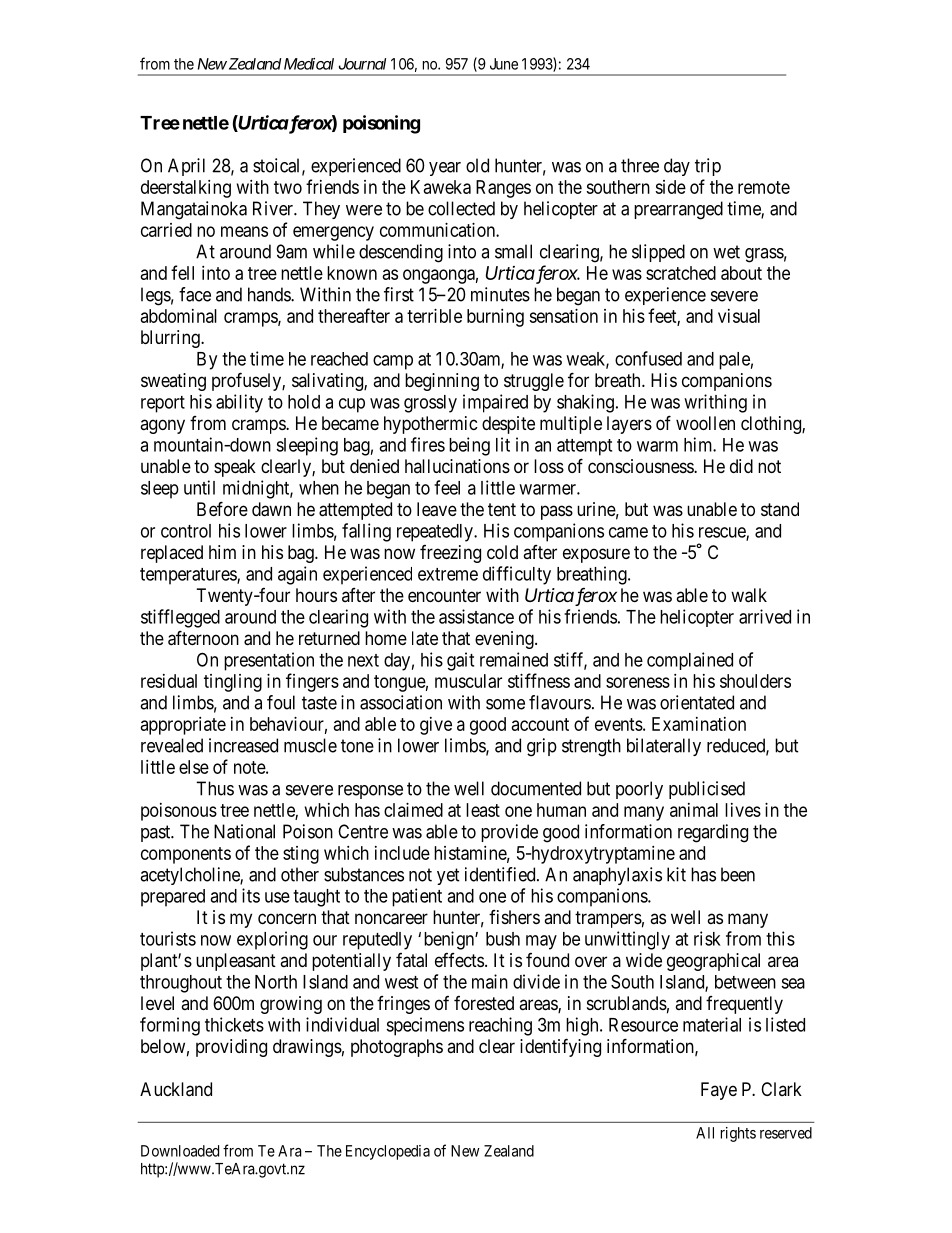 This page has width=952, height=1233. Describe the element at coordinates (176, 1089) in the page. I see `Auckland` at that location.
